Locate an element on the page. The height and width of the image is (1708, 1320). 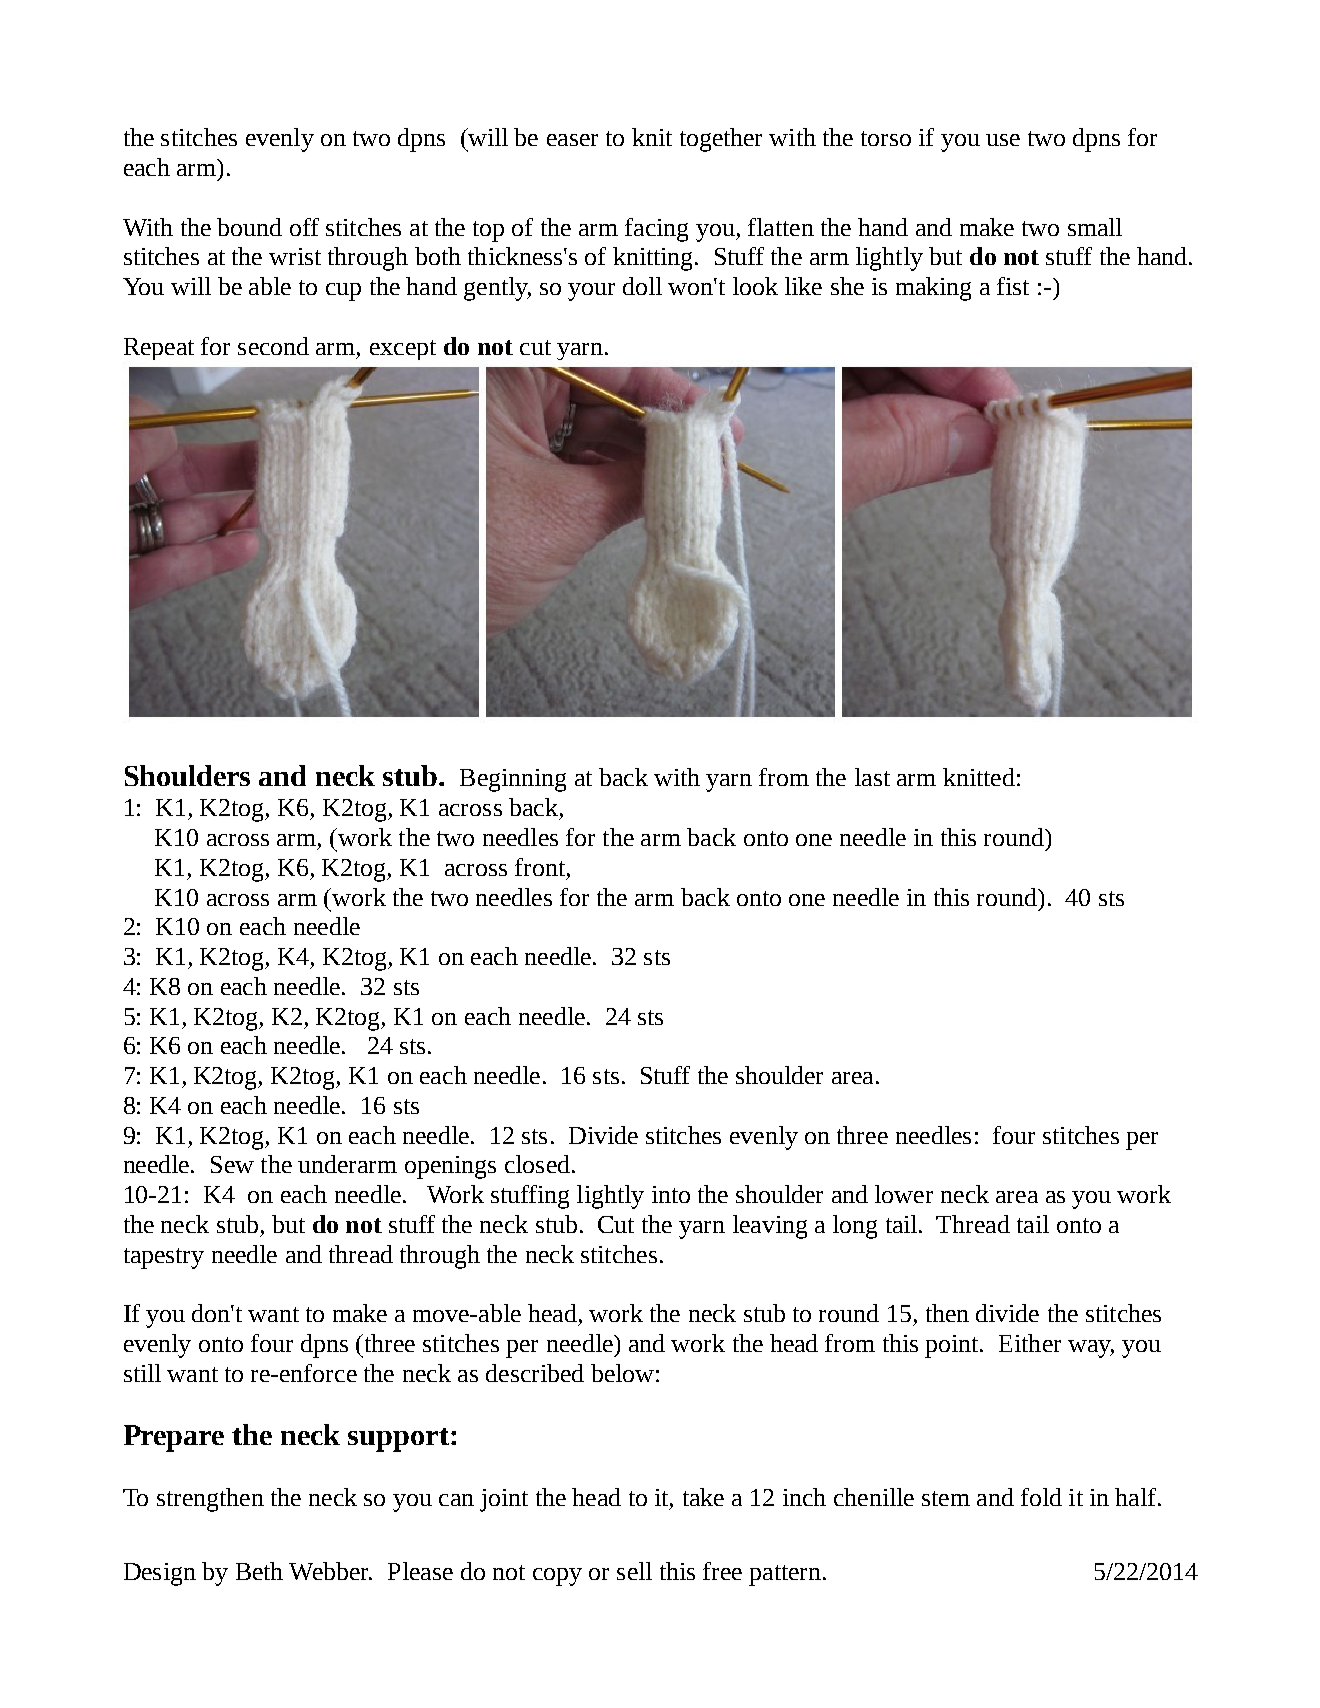
facing is located at coordinates (656, 230).
